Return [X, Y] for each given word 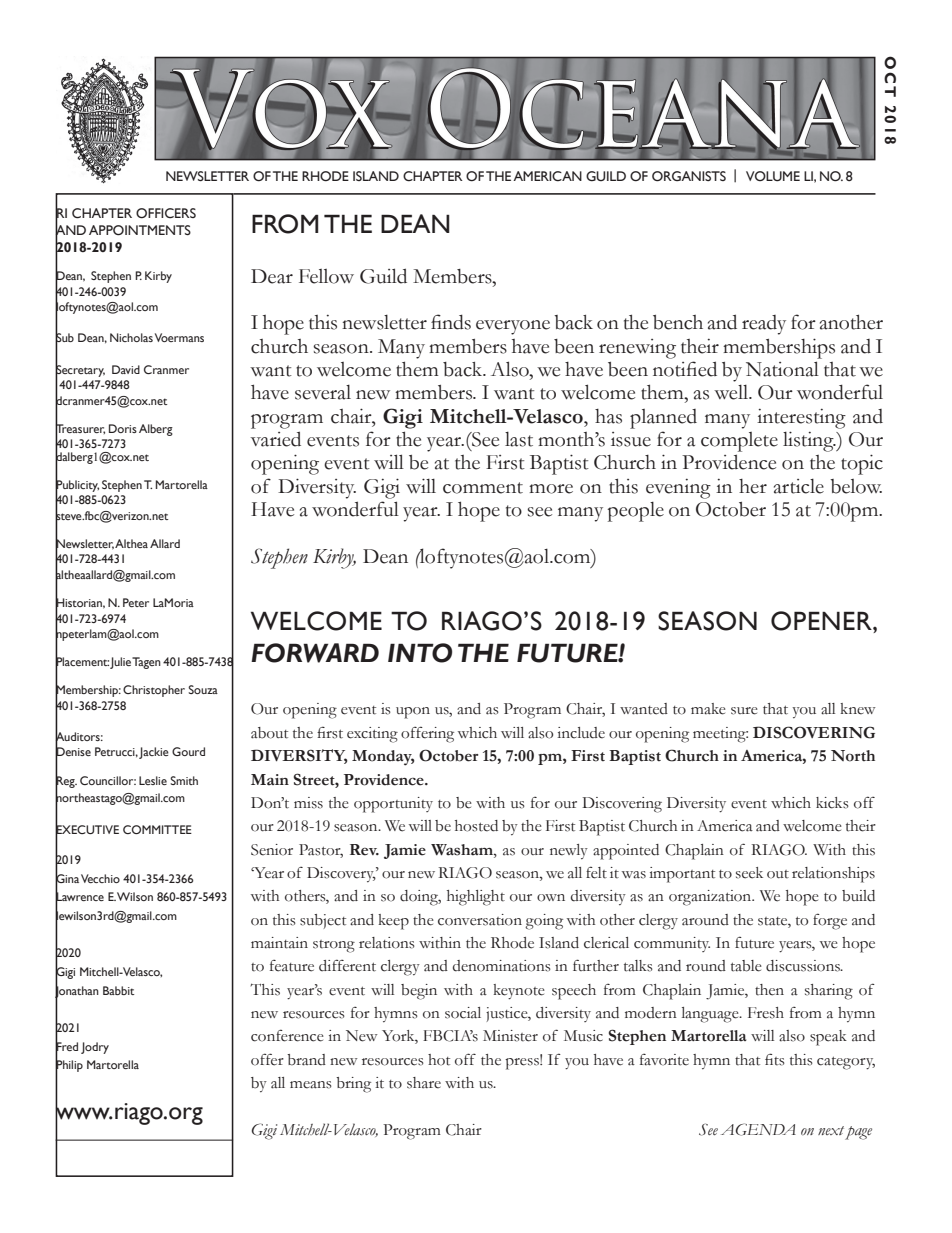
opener [822, 621]
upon [413, 713]
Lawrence [79, 897]
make [708, 709]
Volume [773, 176]
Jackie [154, 753]
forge [830, 921]
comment [483, 488]
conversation [480, 920]
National [782, 369]
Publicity [77, 486]
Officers [166, 213]
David [126, 369]
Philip [69, 1066]
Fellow [326, 276]
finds [451, 322]
